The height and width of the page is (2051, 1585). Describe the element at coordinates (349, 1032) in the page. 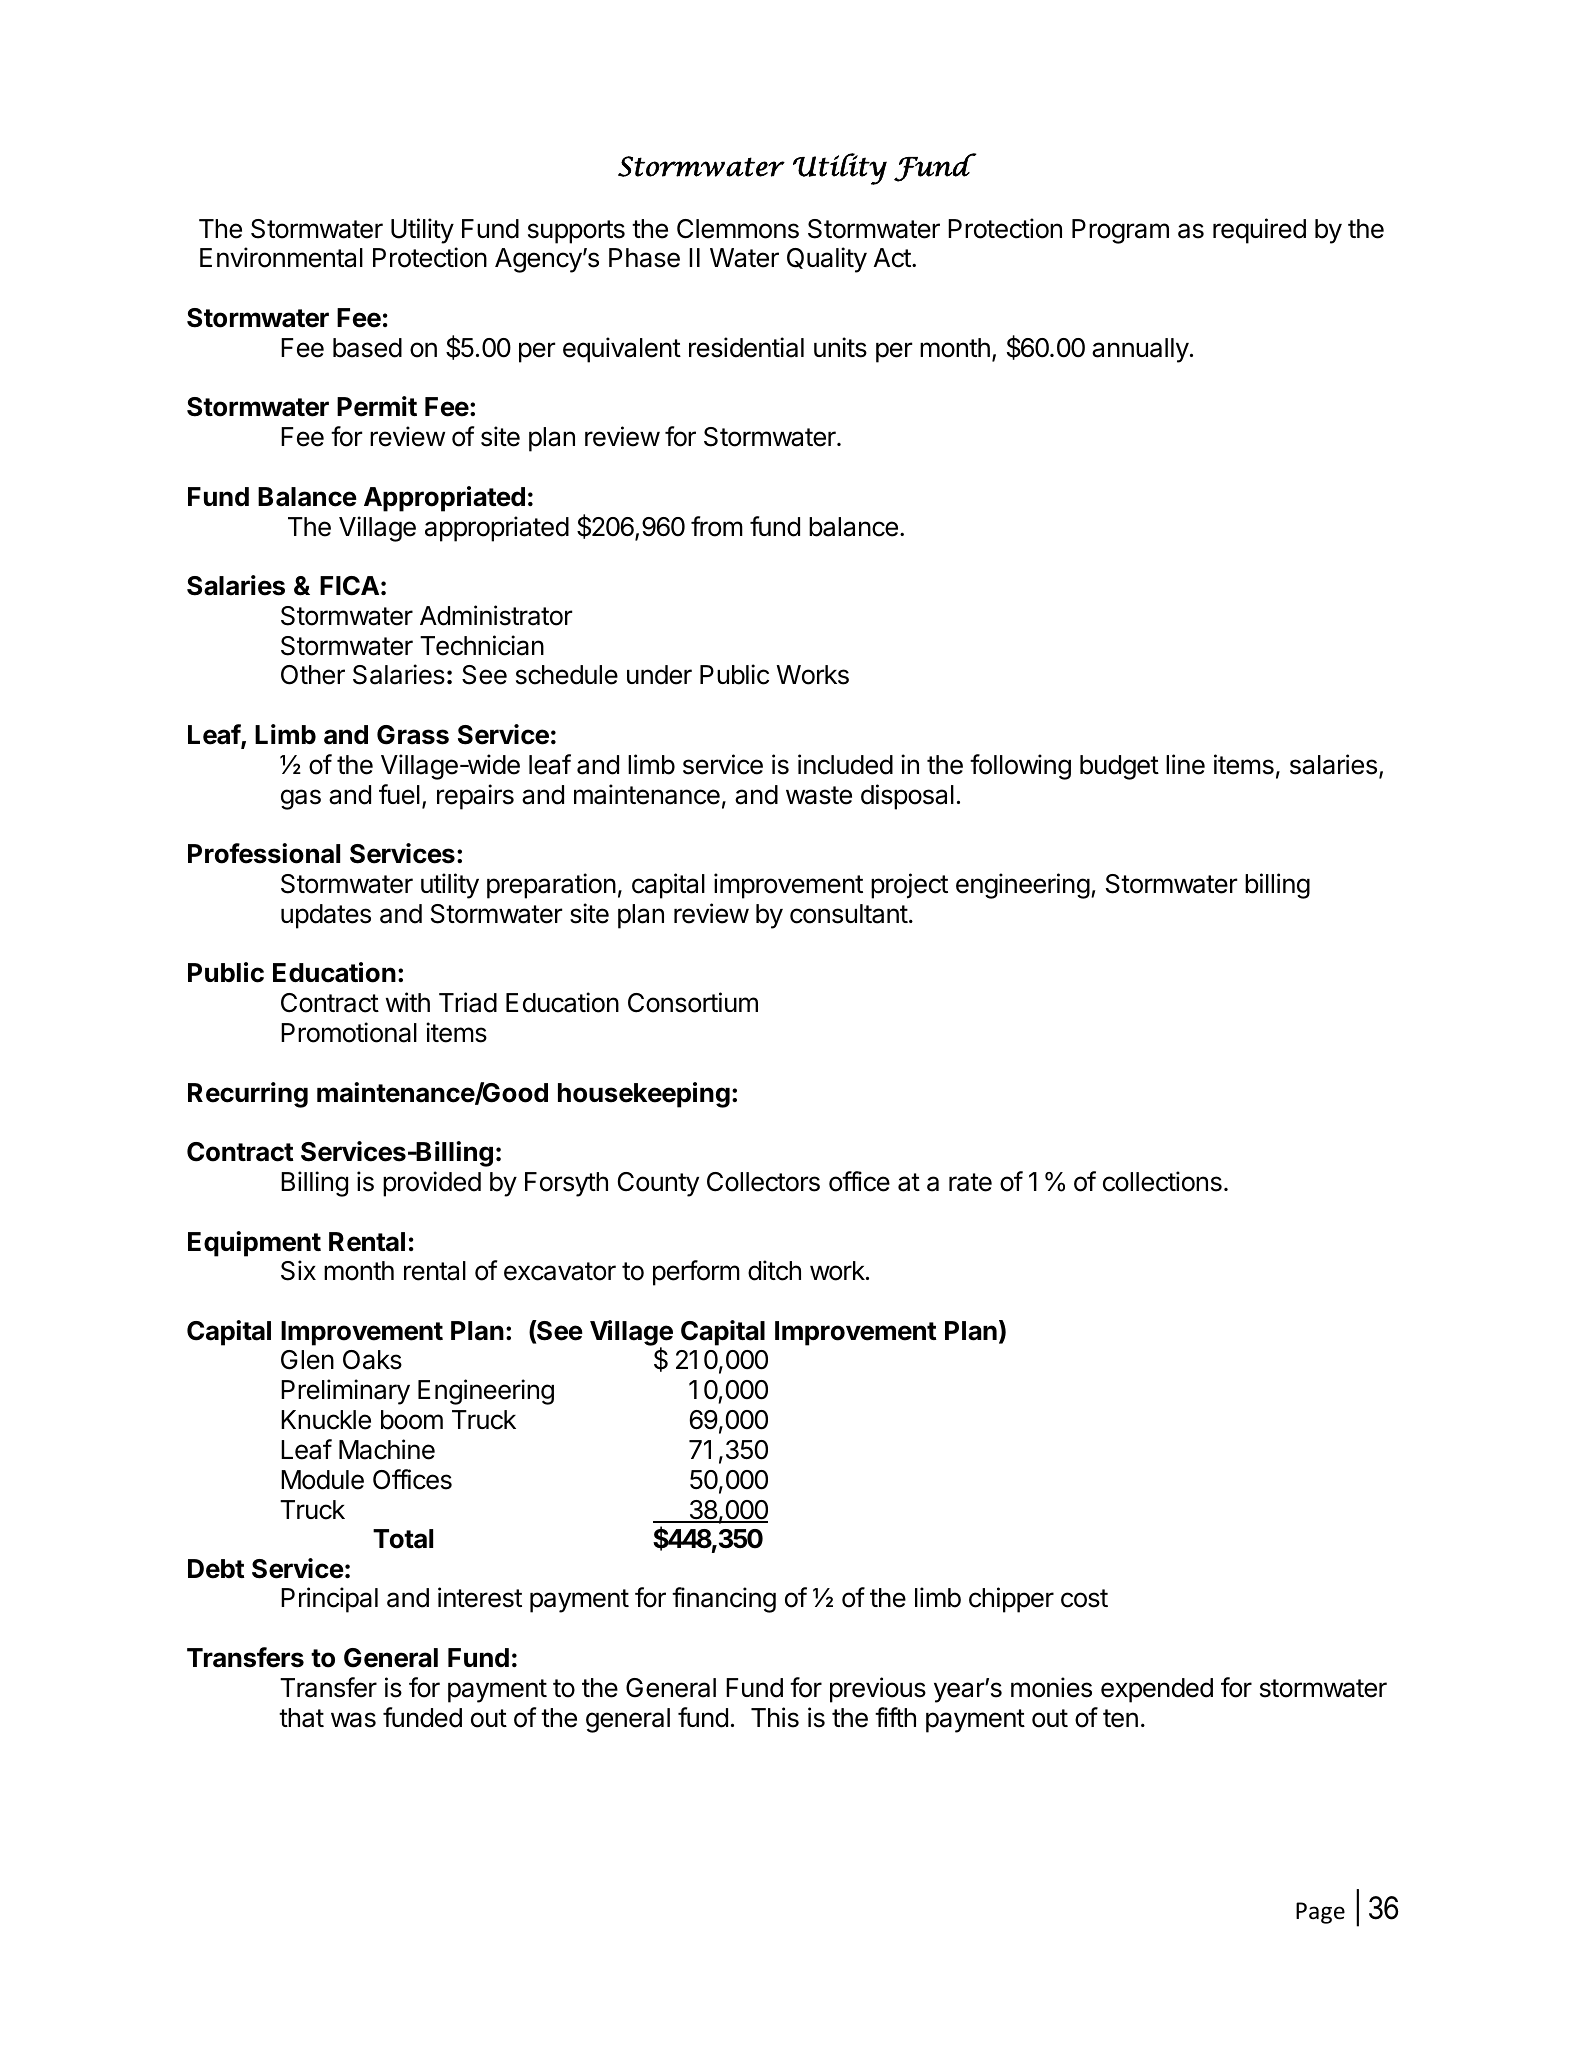

I see `Promotional` at that location.
